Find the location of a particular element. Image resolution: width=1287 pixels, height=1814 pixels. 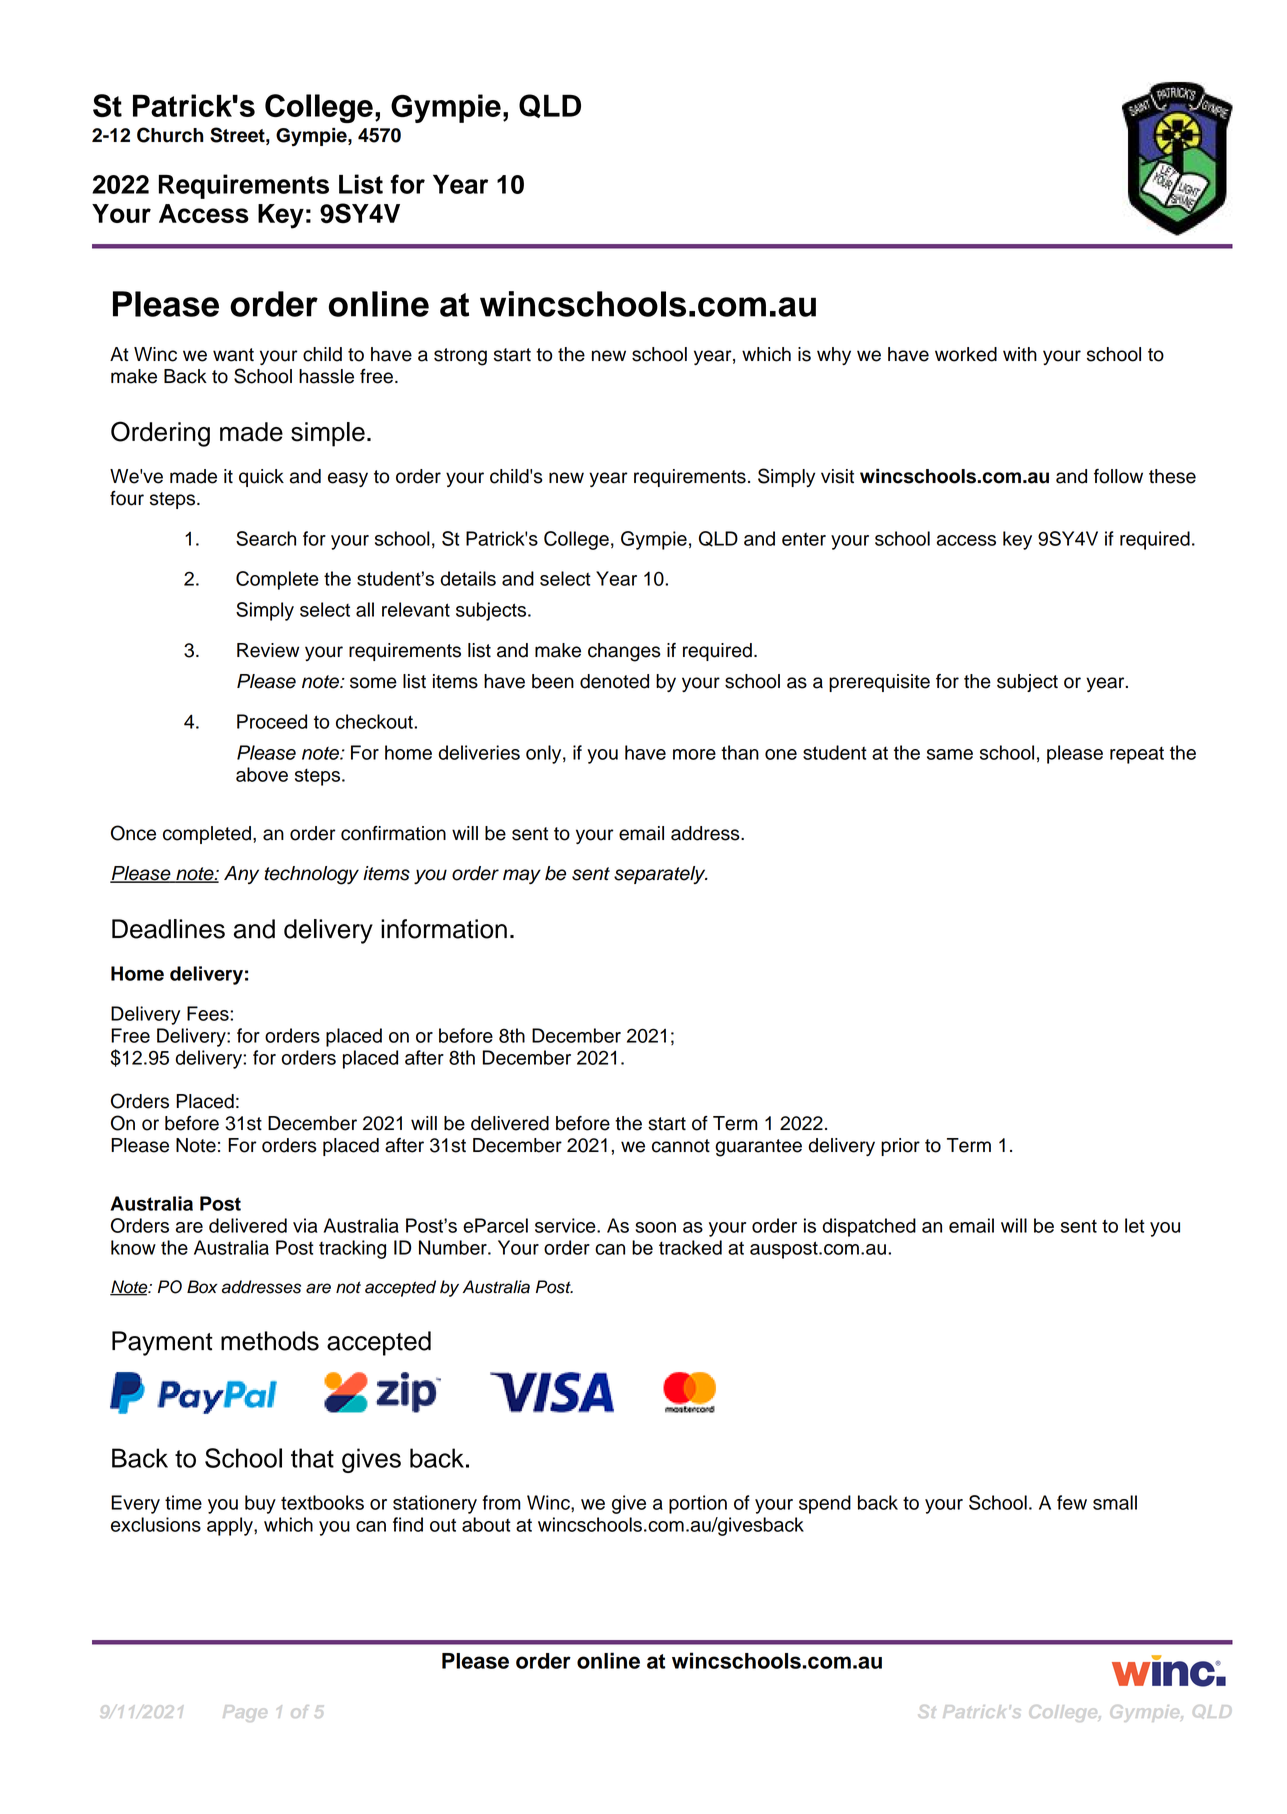

portion is located at coordinates (698, 1504).
